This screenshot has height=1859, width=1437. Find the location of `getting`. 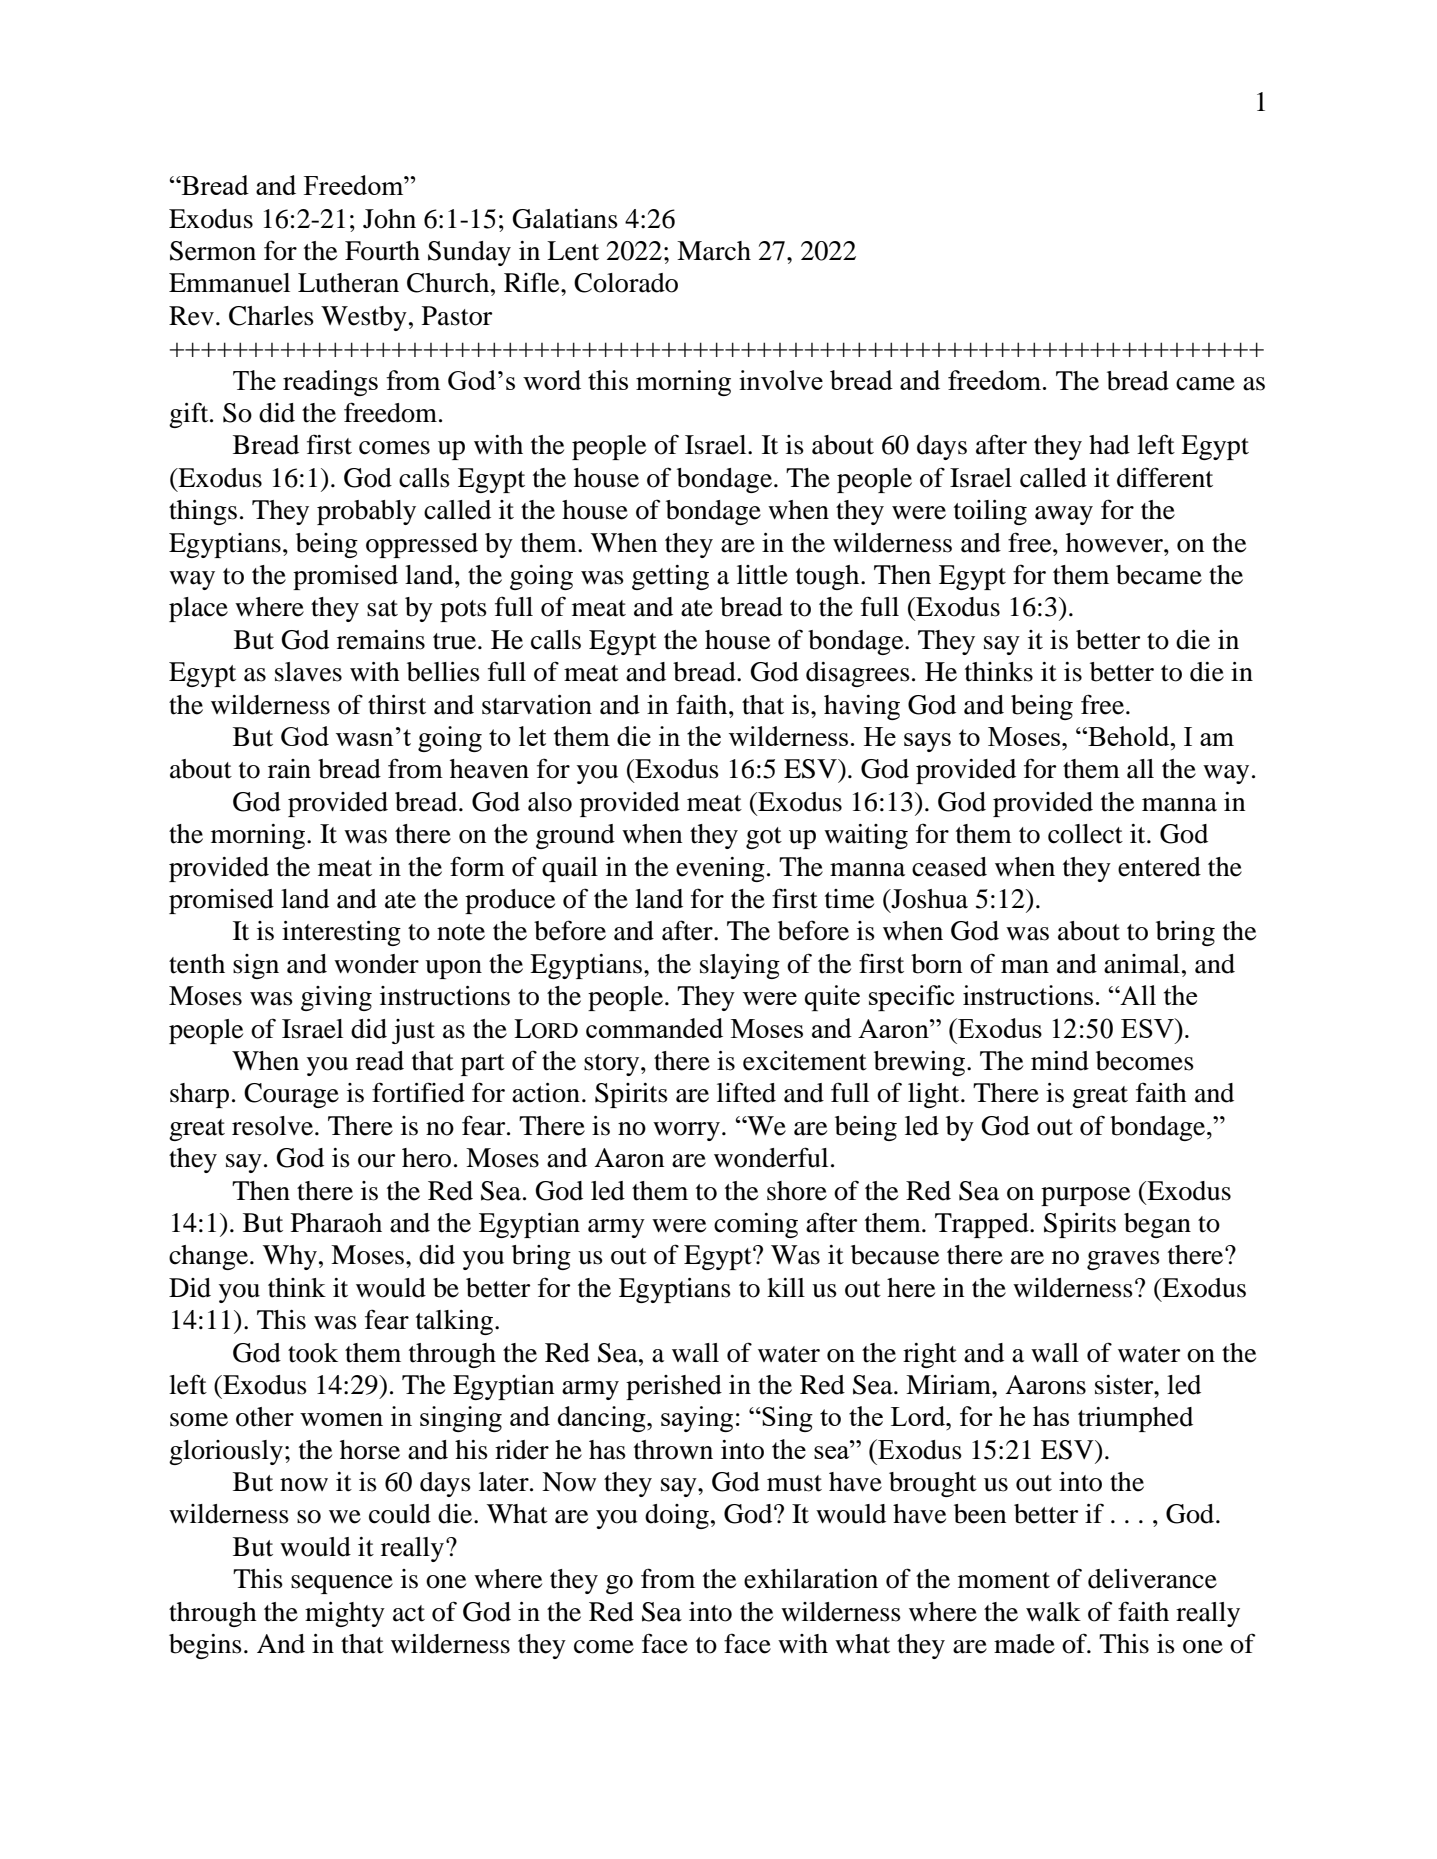

getting is located at coordinates (670, 577).
